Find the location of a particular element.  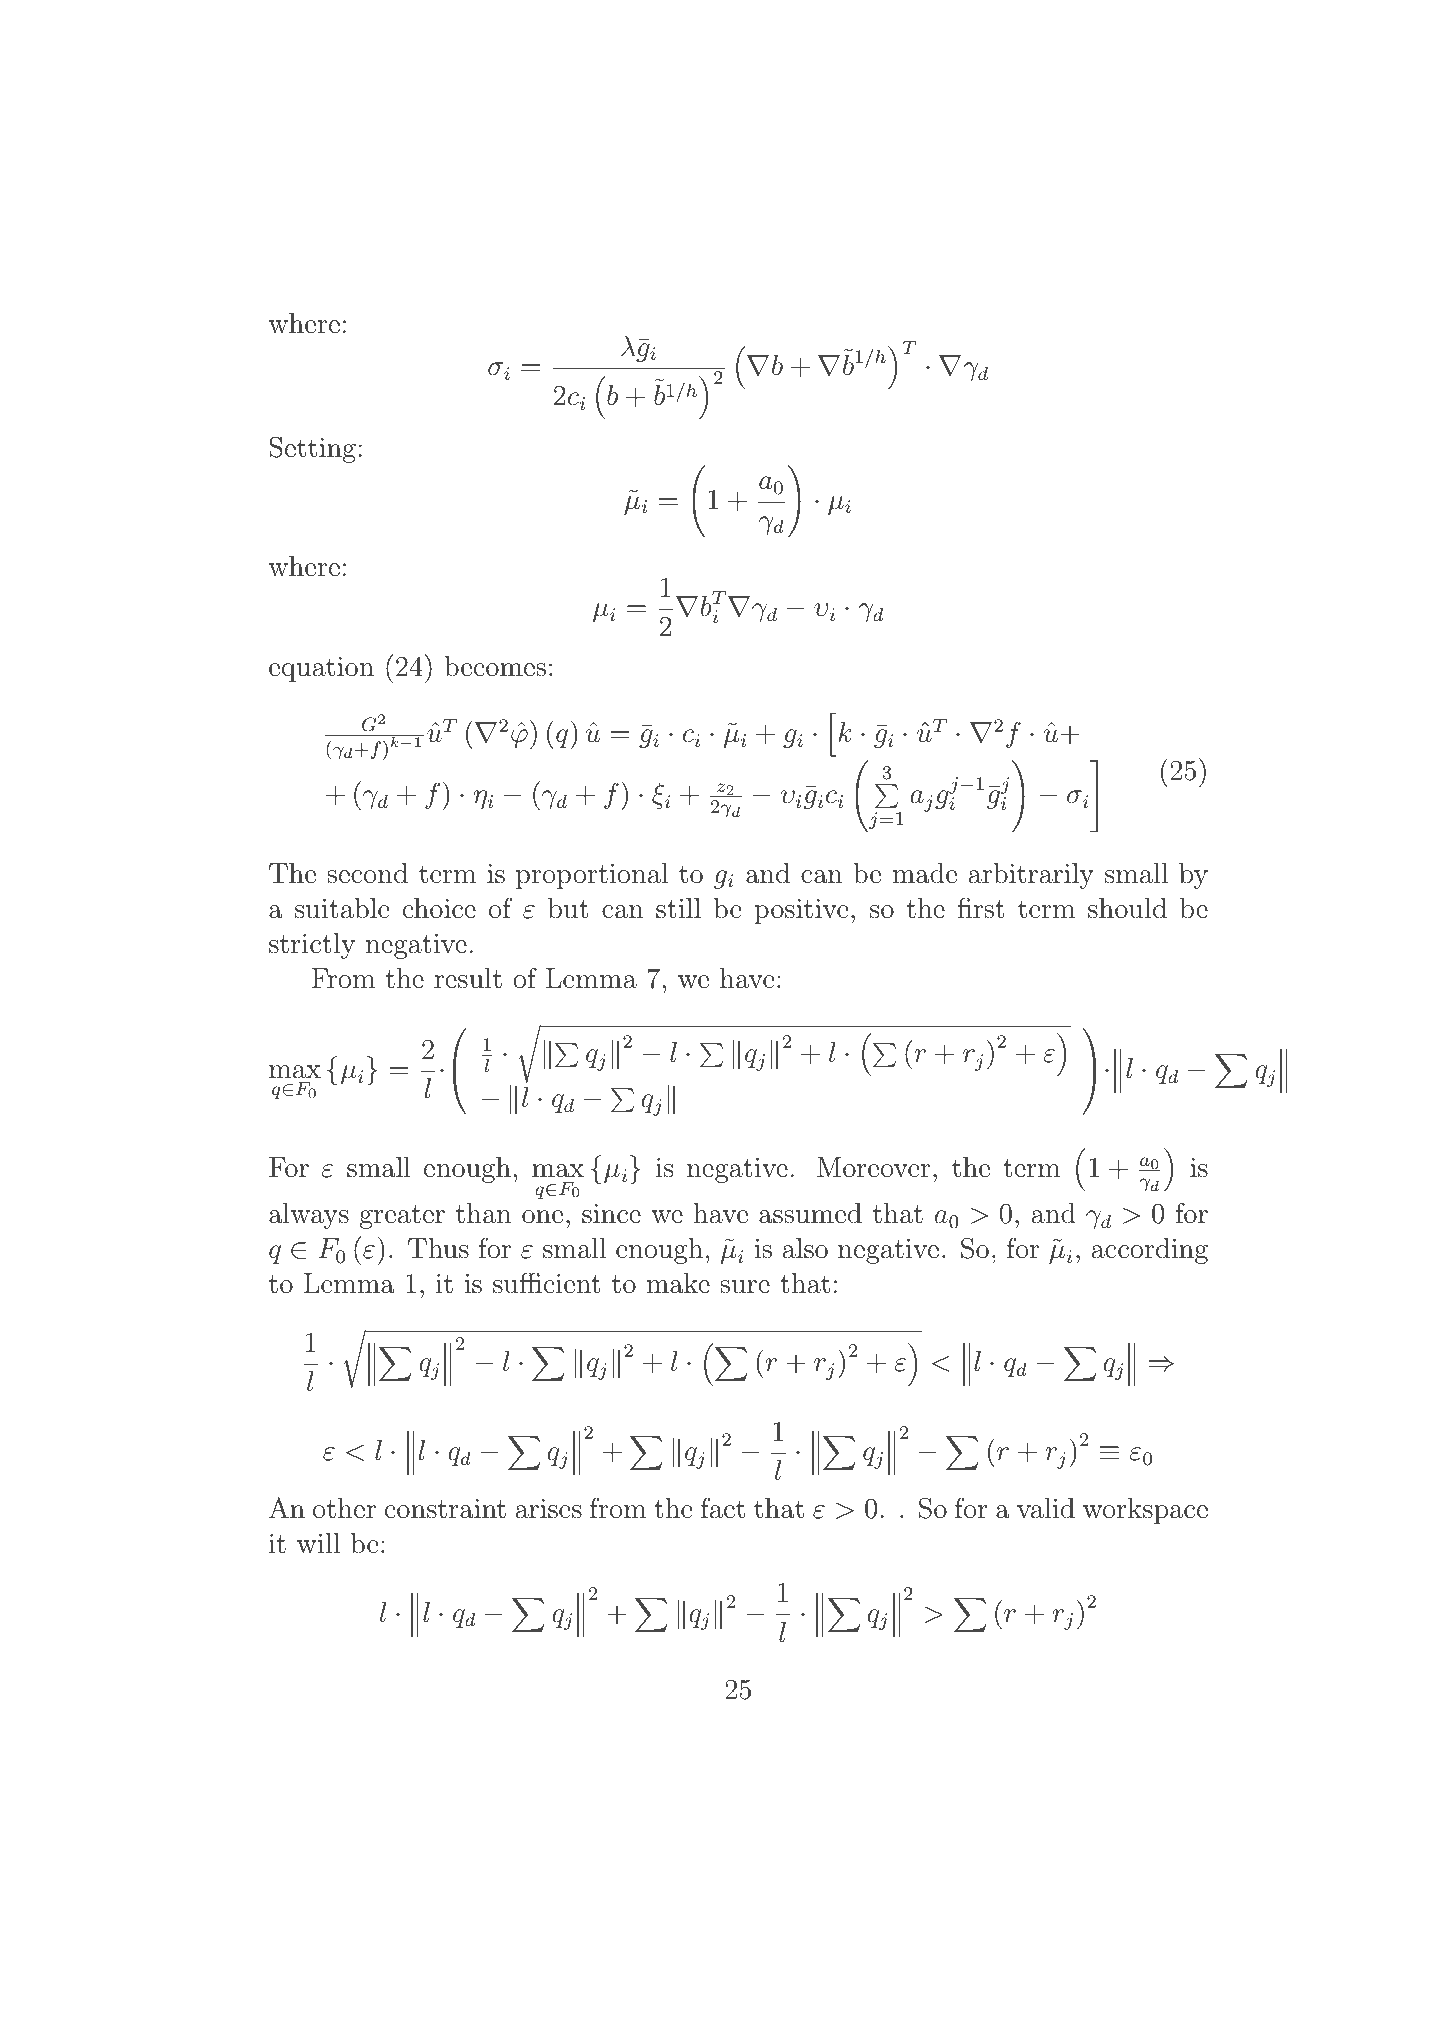

Setting is located at coordinates (313, 449).
